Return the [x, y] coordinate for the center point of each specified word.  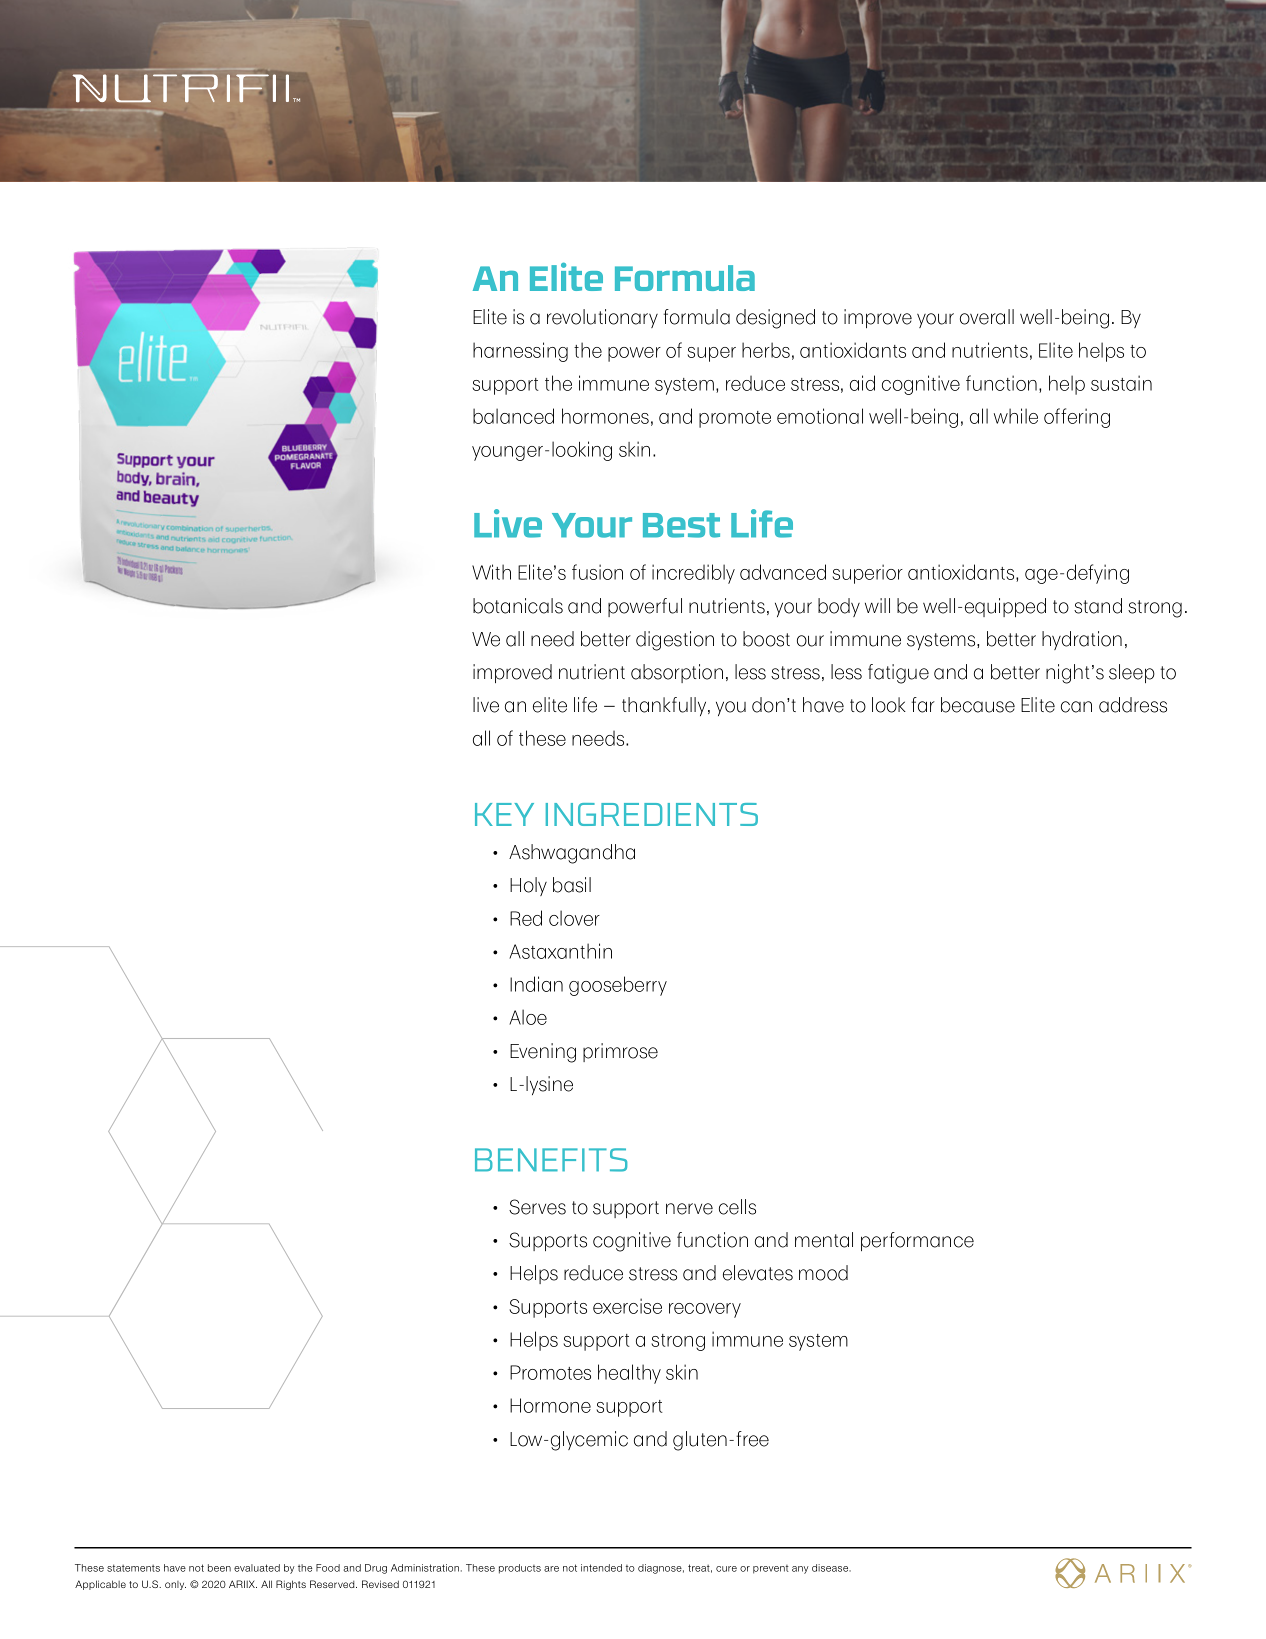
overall [987, 317]
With [491, 572]
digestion [675, 641]
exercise [627, 1306]
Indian [536, 984]
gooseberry [618, 986]
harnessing [520, 352]
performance [917, 1241]
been [219, 1568]
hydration [1082, 640]
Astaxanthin [560, 951]
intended [601, 1568]
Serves [537, 1207]
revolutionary [602, 318]
